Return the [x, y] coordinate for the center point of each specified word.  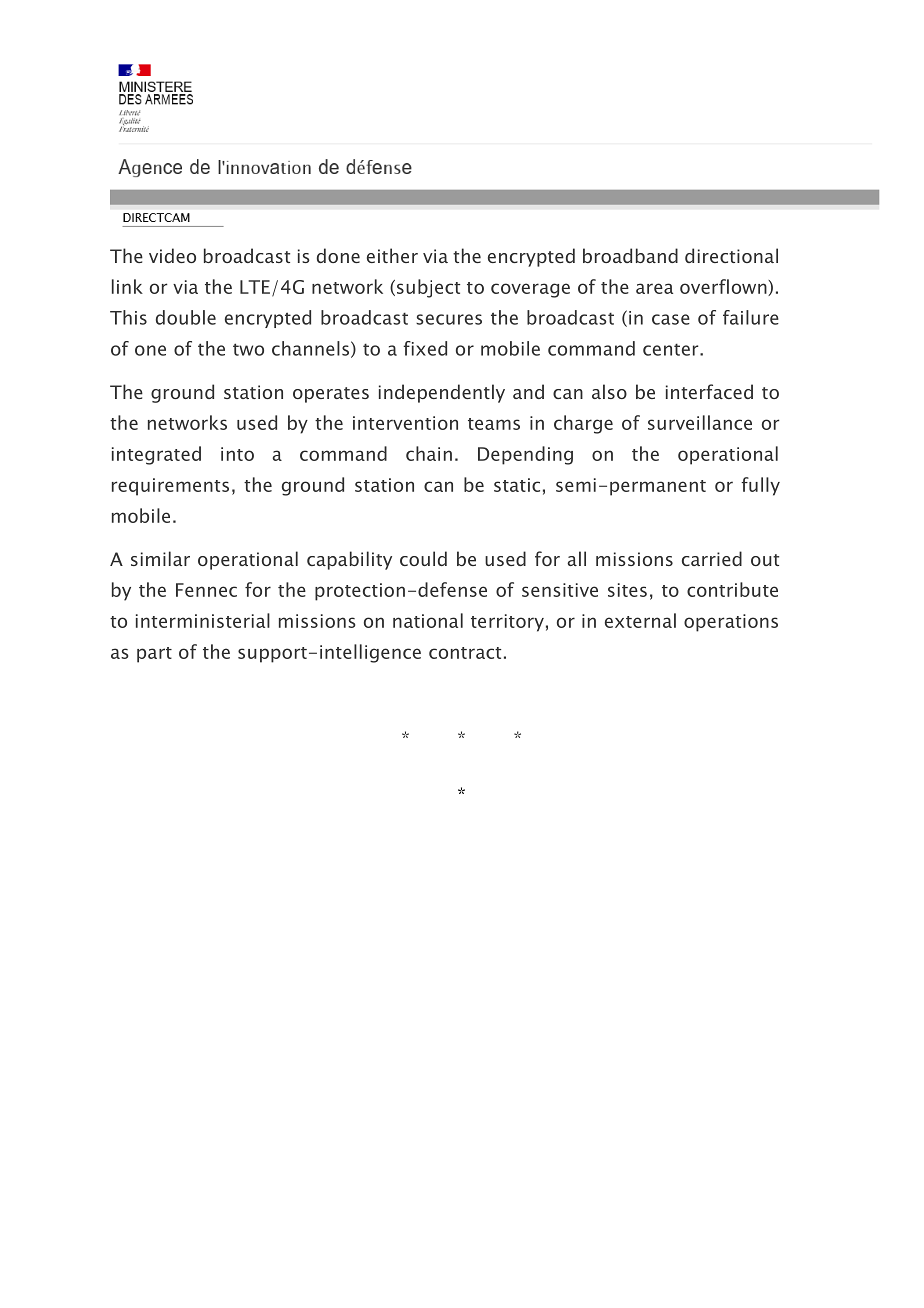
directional [731, 255]
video [172, 255]
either [392, 255]
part [154, 655]
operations [731, 623]
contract [465, 653]
